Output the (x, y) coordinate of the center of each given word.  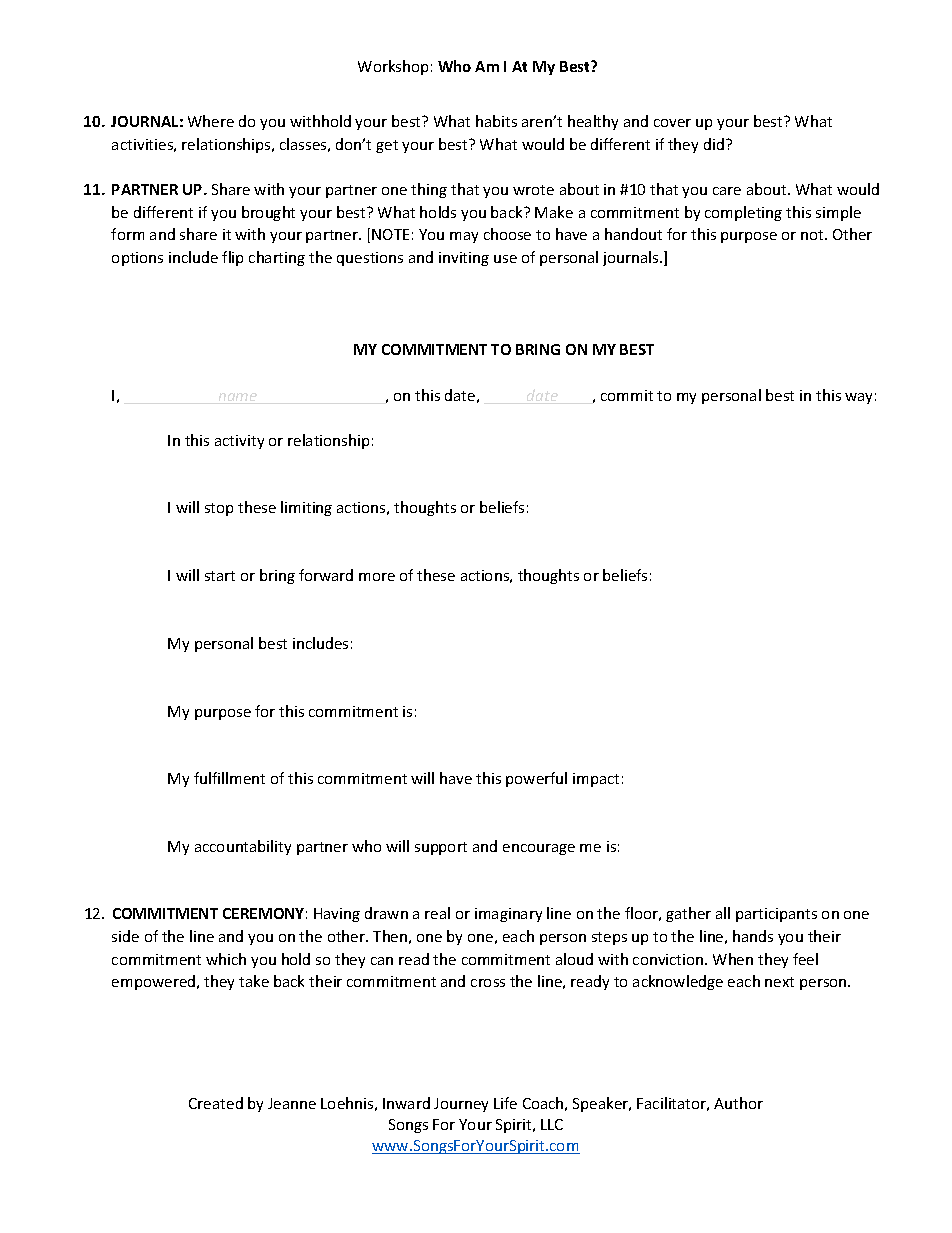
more (377, 577)
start (220, 576)
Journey (461, 1105)
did (714, 144)
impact (596, 780)
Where (211, 121)
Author (738, 1103)
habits (496, 121)
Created (216, 1103)
